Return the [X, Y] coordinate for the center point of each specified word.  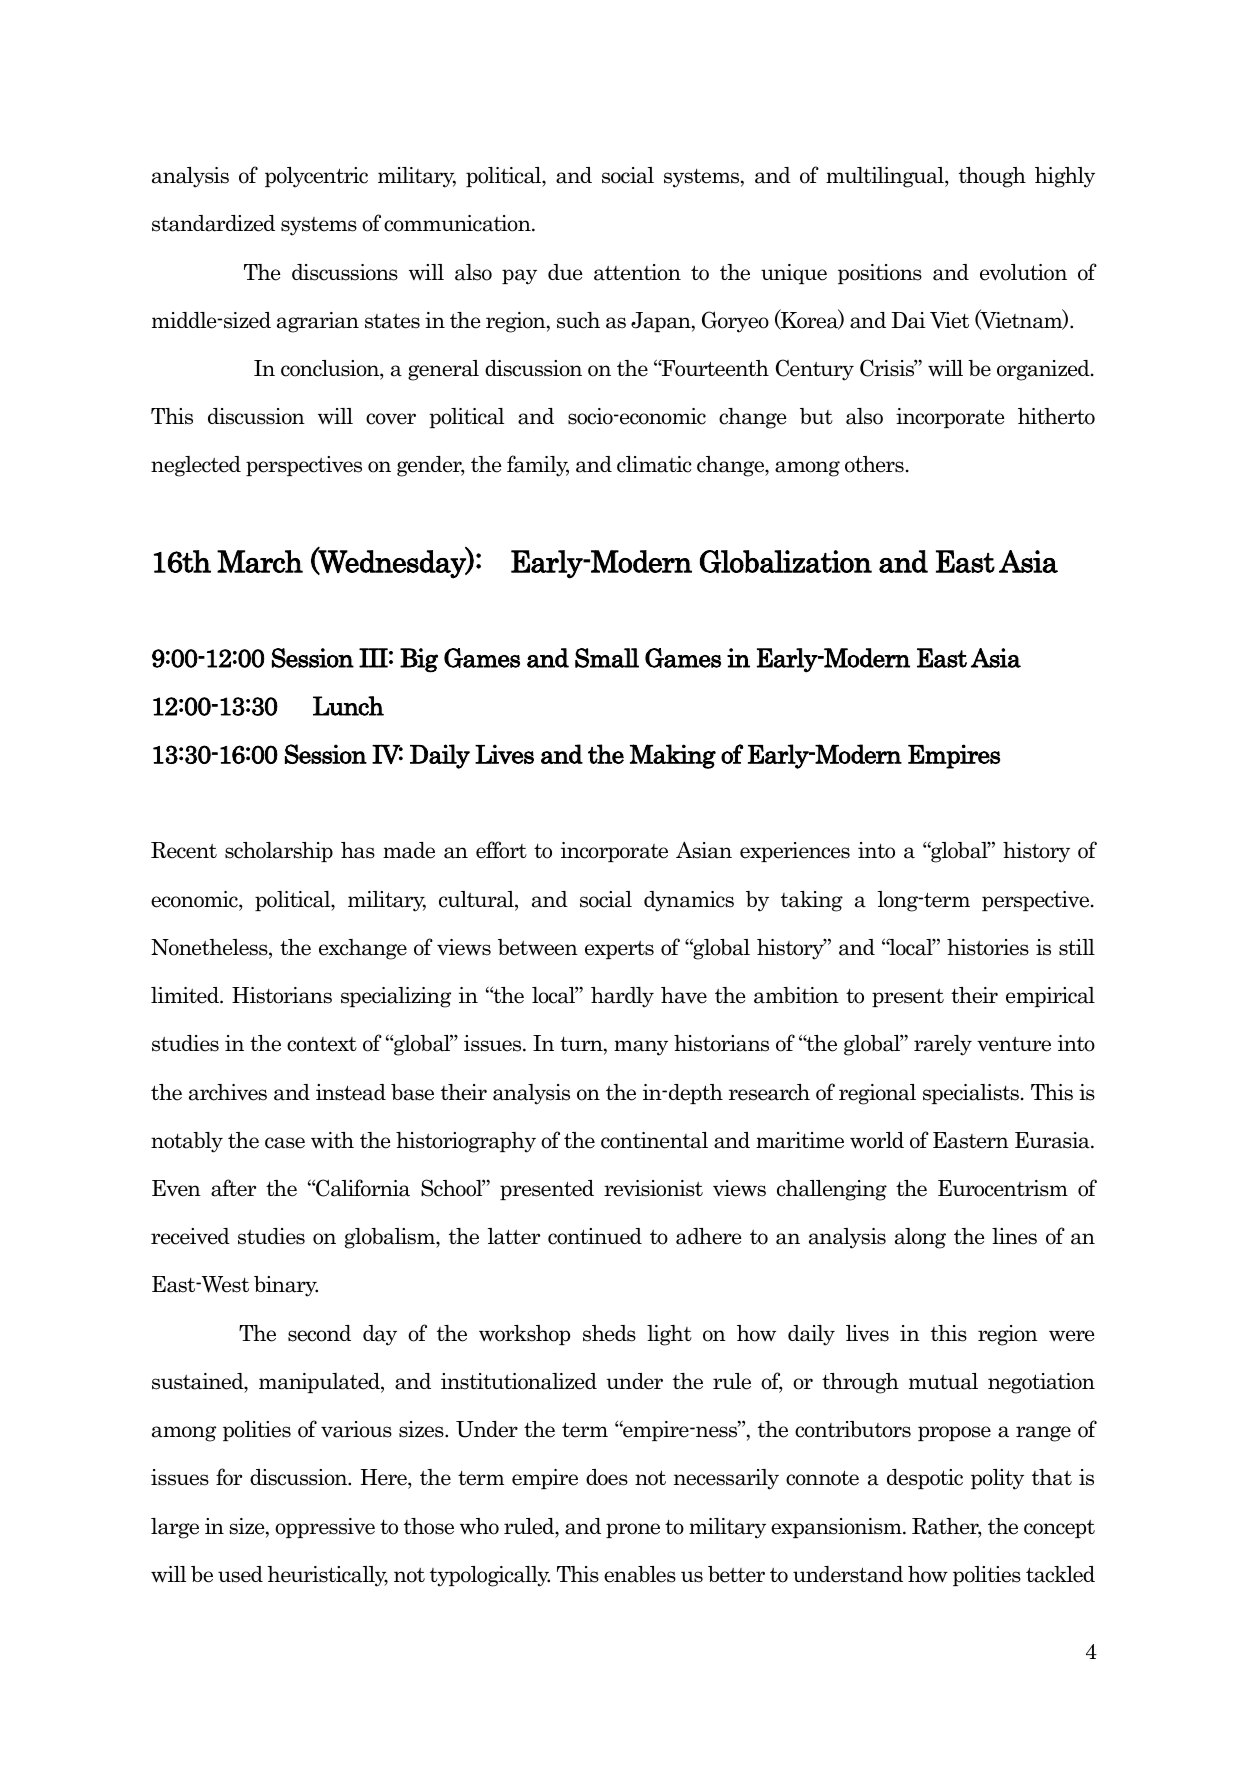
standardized [213, 223]
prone [633, 1530]
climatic [654, 464]
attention [637, 272]
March [260, 561]
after [233, 1188]
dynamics [689, 901]
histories [988, 947]
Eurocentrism [1003, 1188]
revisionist [653, 1188]
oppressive [325, 1528]
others [874, 464]
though [992, 177]
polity [997, 1479]
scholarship [279, 852]
